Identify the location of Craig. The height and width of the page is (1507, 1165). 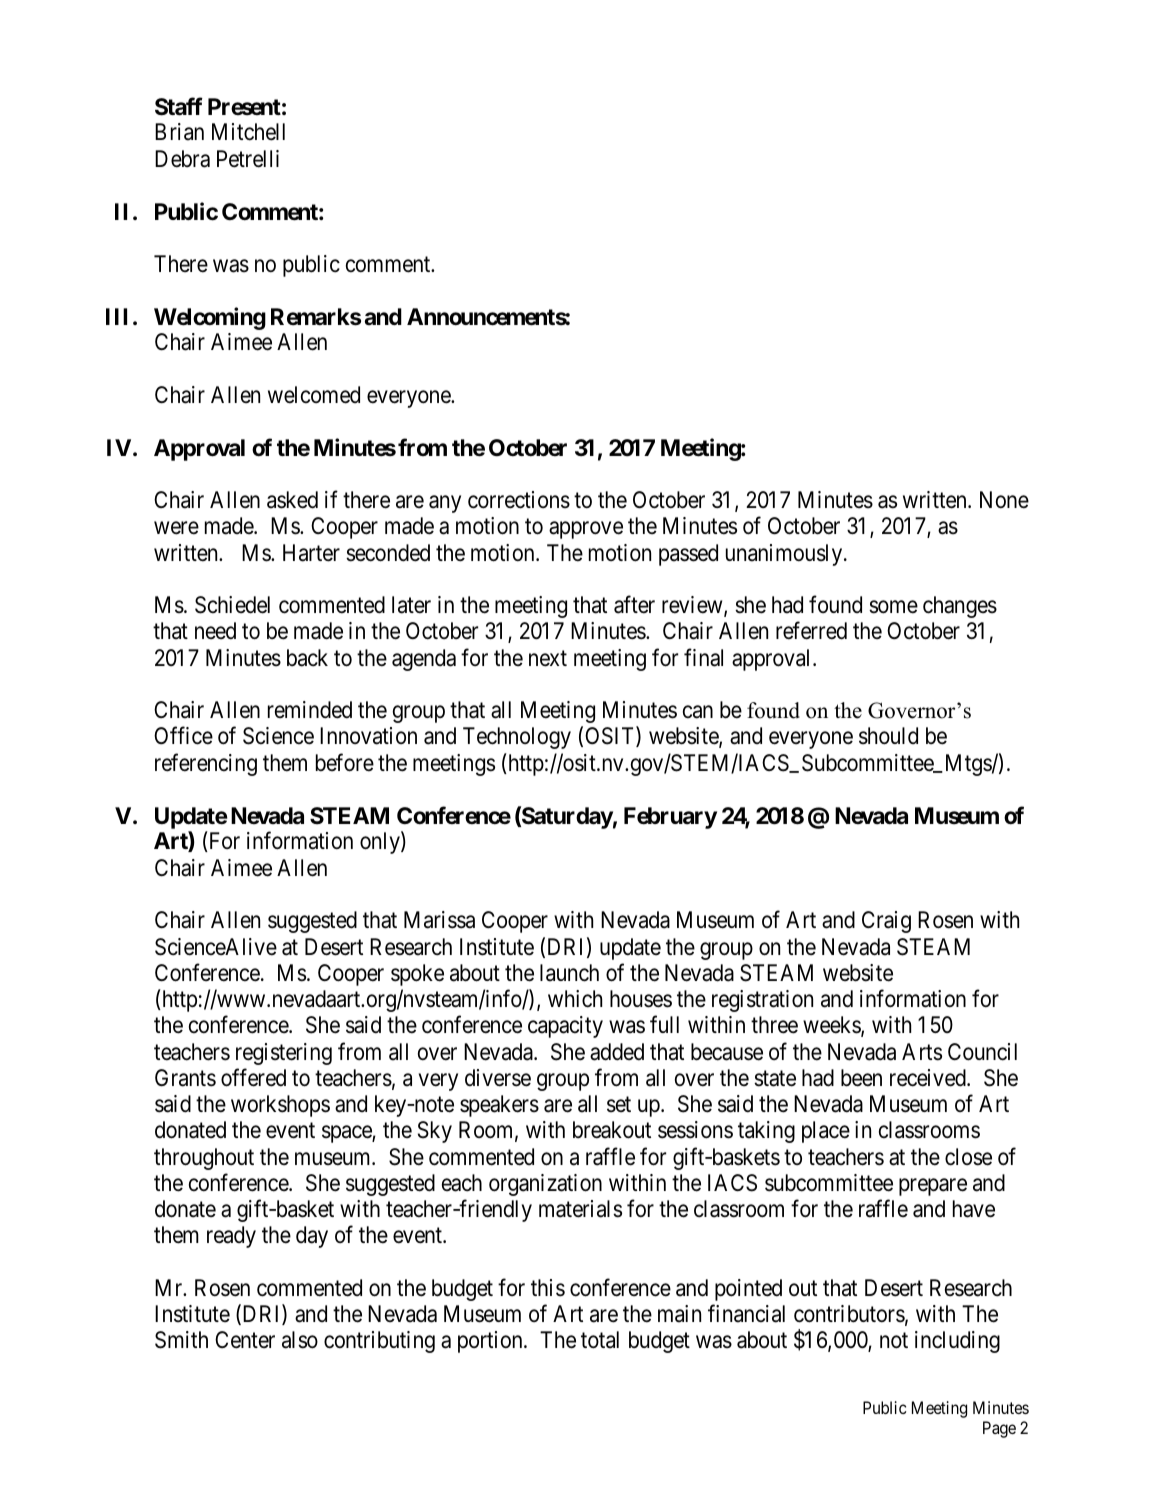
(886, 922).
